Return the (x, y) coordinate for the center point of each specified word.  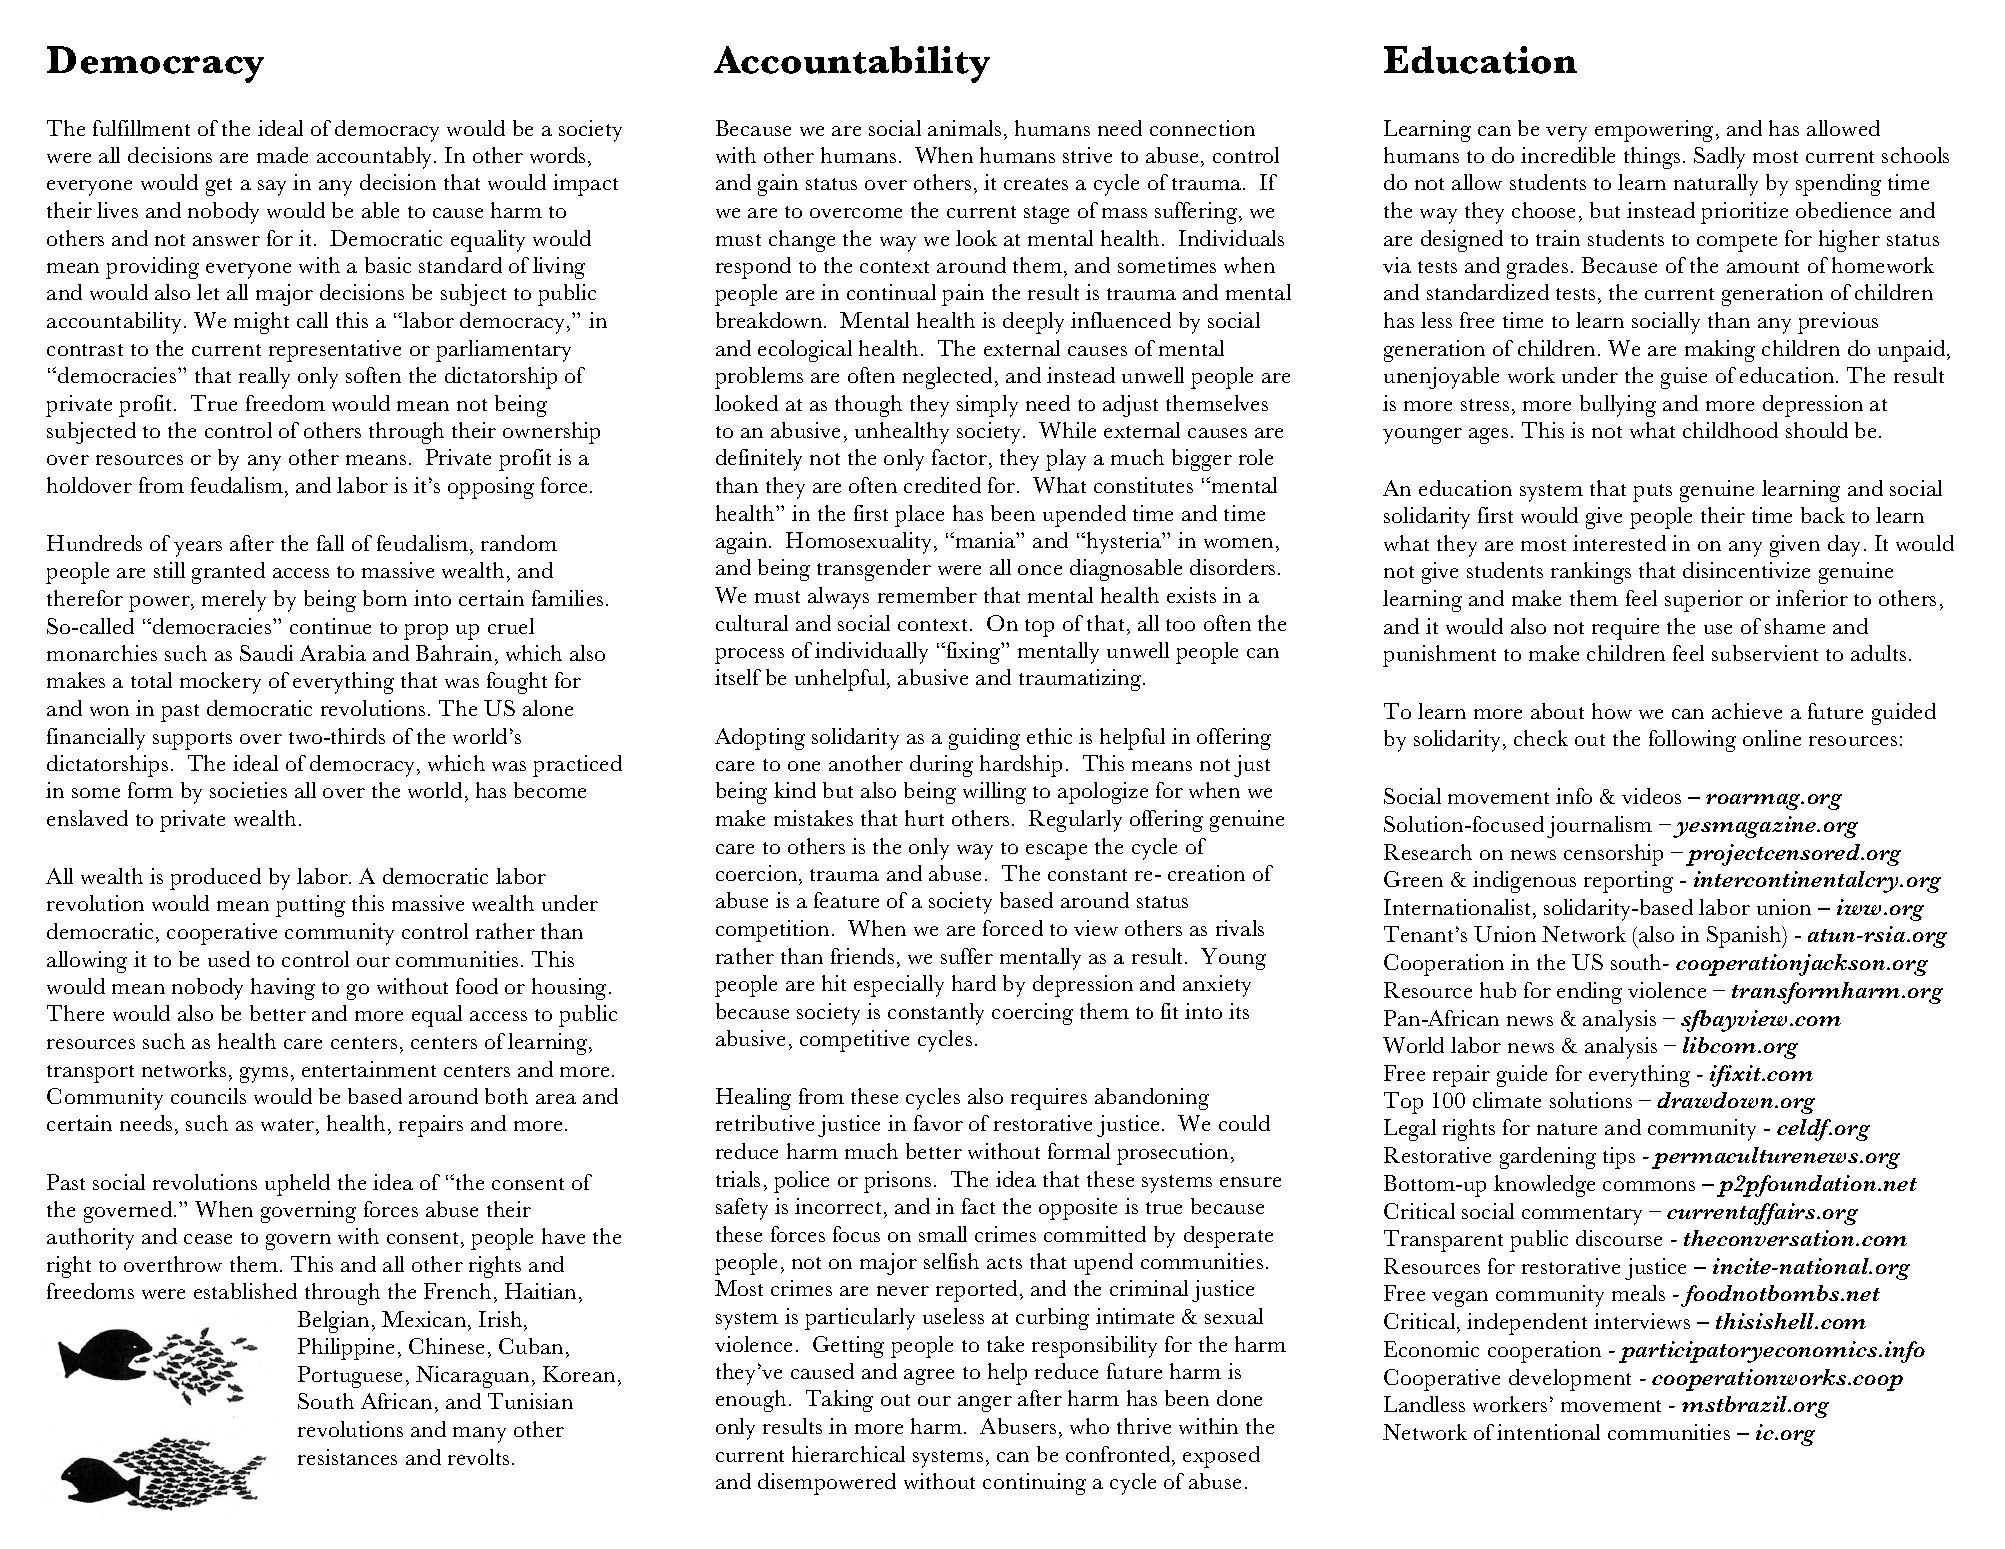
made (282, 155)
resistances (347, 1457)
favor (938, 1123)
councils (208, 1096)
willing (994, 793)
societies (248, 790)
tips (1619, 1158)
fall (330, 543)
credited (942, 485)
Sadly (1719, 158)
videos (1651, 796)
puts (1652, 493)
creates (1036, 184)
